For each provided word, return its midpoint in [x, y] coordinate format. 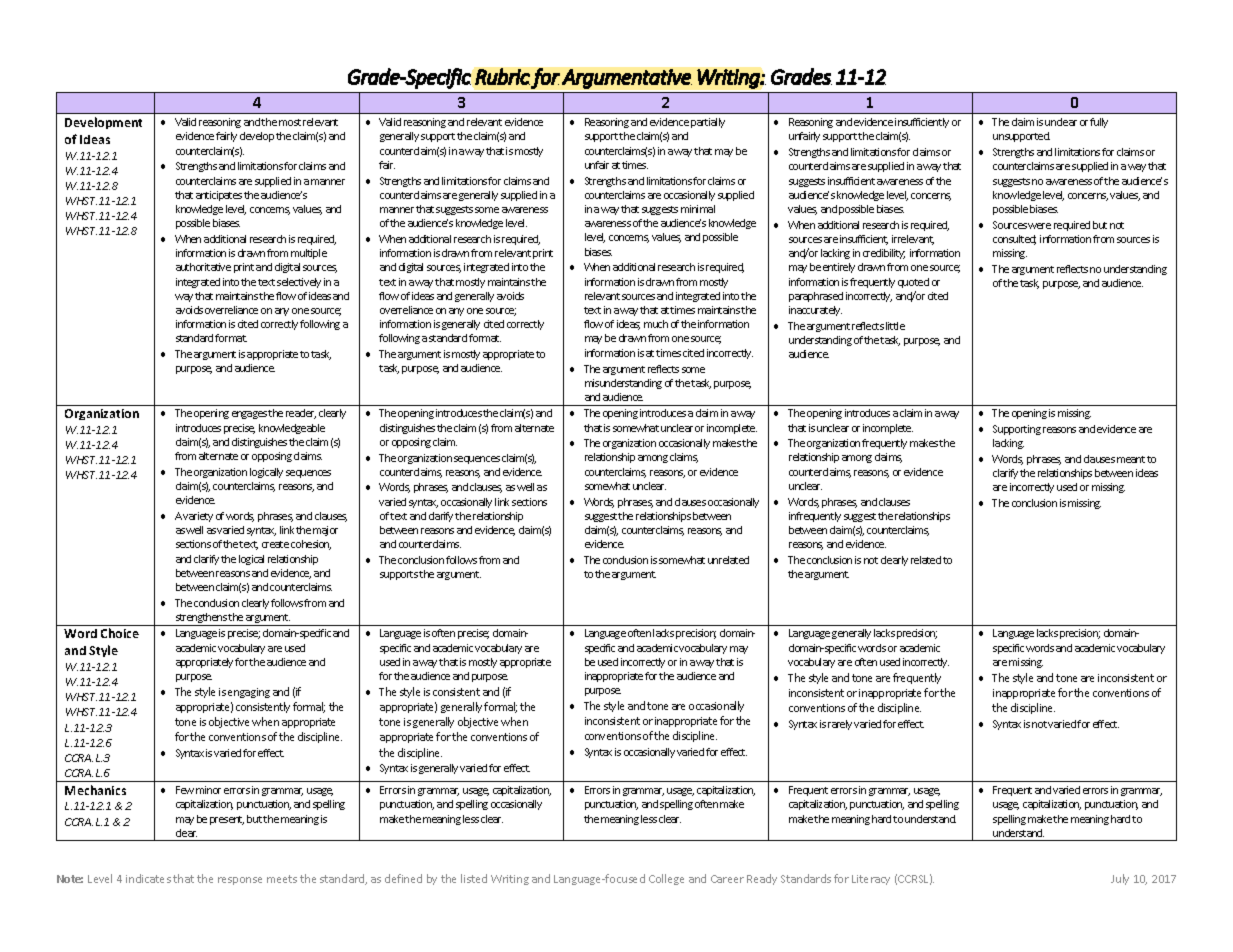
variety [198, 517]
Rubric [502, 76]
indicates [148, 878]
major [325, 531]
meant [1131, 459]
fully [1099, 123]
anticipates [219, 196]
